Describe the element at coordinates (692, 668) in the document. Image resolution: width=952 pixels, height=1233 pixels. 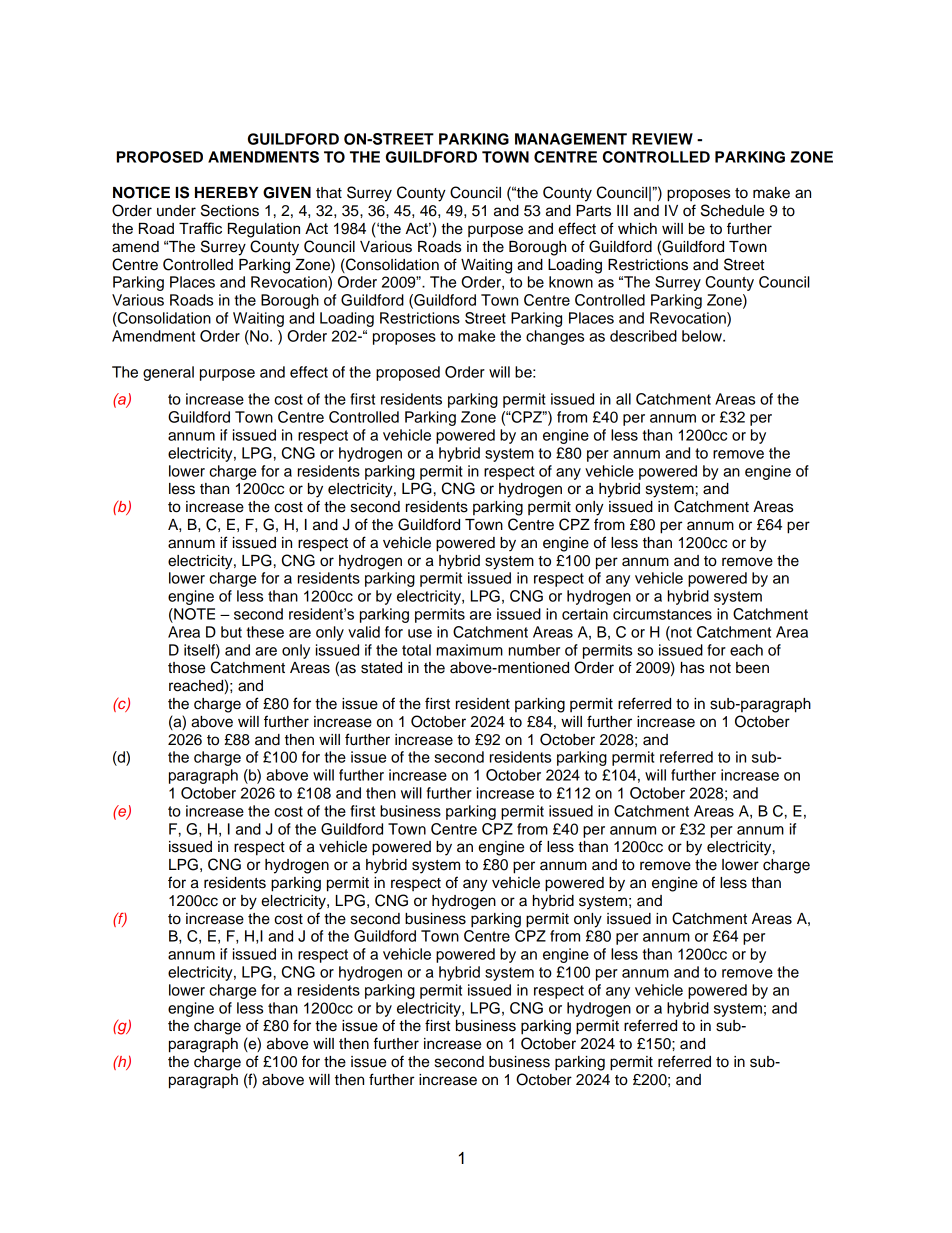
I see `has` at that location.
